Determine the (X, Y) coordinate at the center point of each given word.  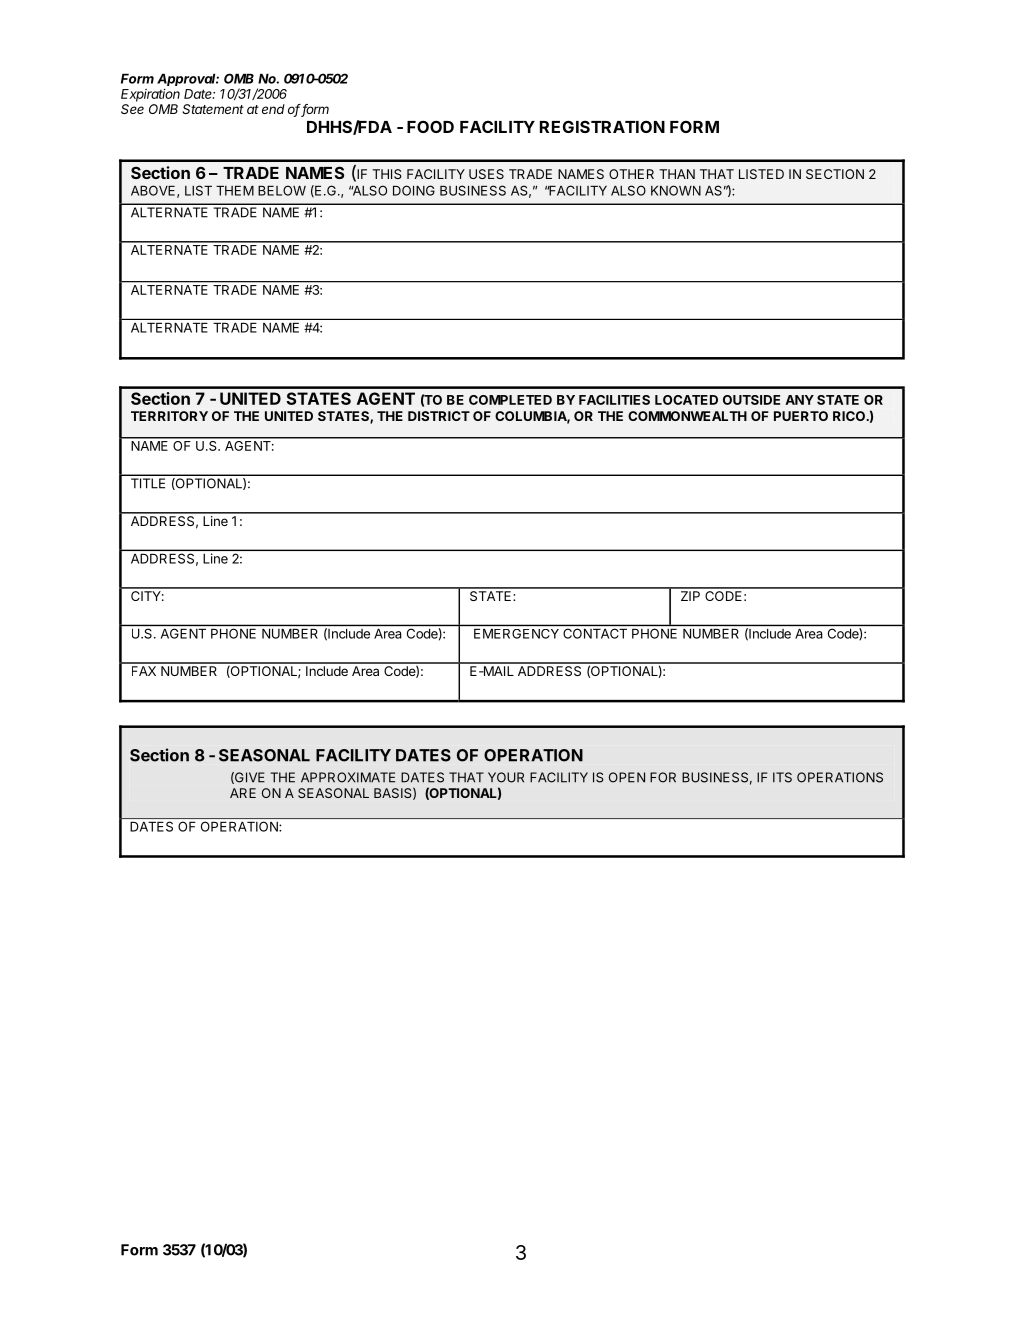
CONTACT (595, 634)
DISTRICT (439, 416)
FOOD (430, 126)
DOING (414, 190)
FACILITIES (614, 400)
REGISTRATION (602, 126)
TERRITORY (169, 416)
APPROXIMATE (348, 777)
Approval (188, 79)
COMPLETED (510, 400)
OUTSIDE (751, 400)
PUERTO (801, 416)
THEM (235, 191)
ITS (782, 777)
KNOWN (676, 190)
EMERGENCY (516, 634)
